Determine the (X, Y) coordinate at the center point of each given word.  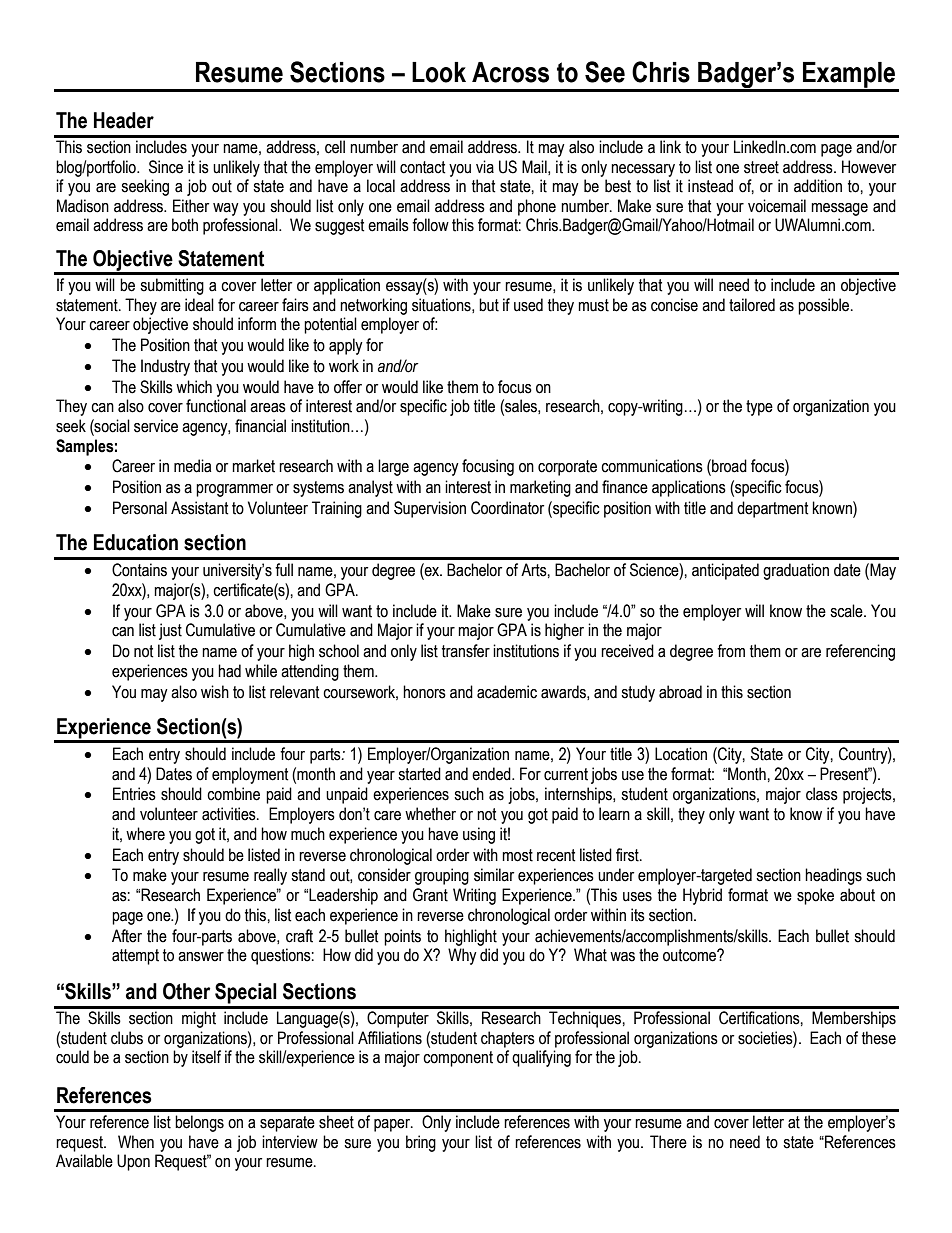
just (170, 631)
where (145, 834)
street (761, 167)
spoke (815, 896)
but (489, 305)
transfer (466, 651)
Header (124, 120)
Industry (165, 367)
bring (421, 1143)
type (759, 408)
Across (510, 72)
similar (494, 875)
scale (847, 611)
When (136, 1142)
